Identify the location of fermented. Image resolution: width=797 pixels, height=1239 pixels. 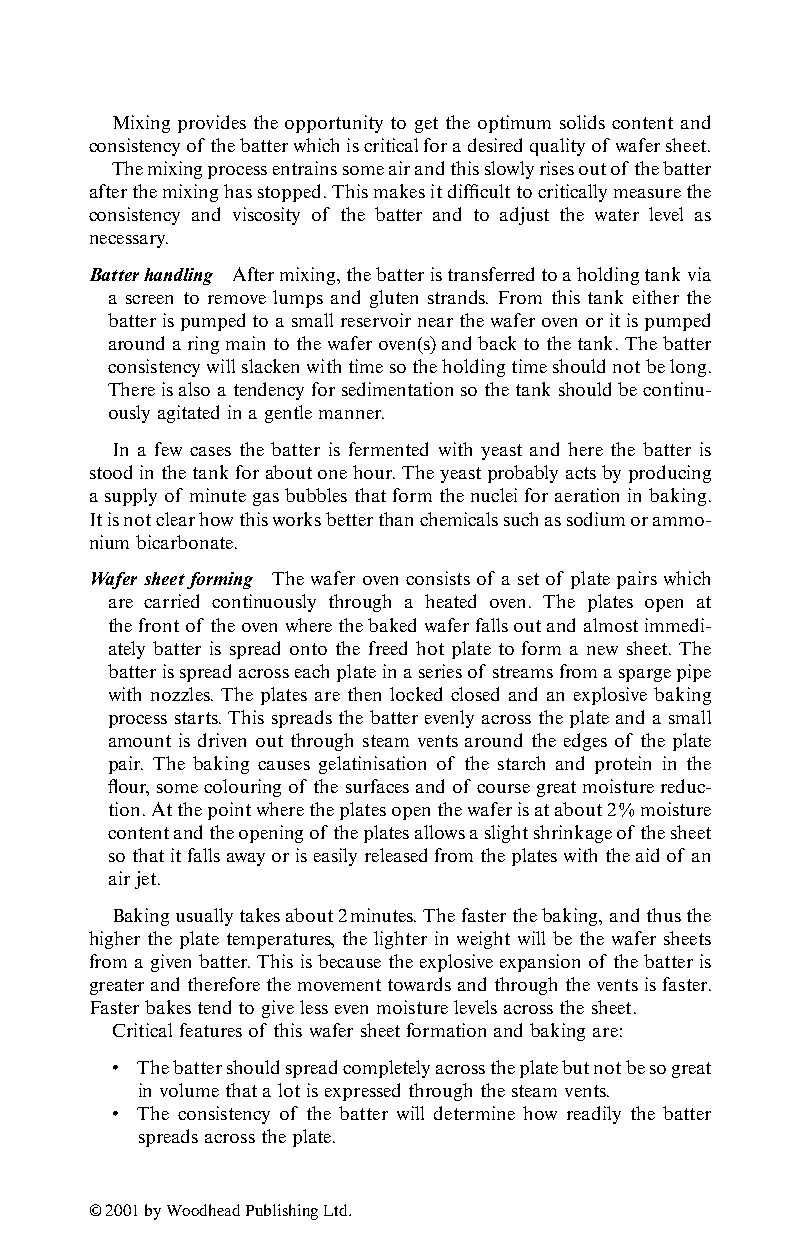
(388, 449).
